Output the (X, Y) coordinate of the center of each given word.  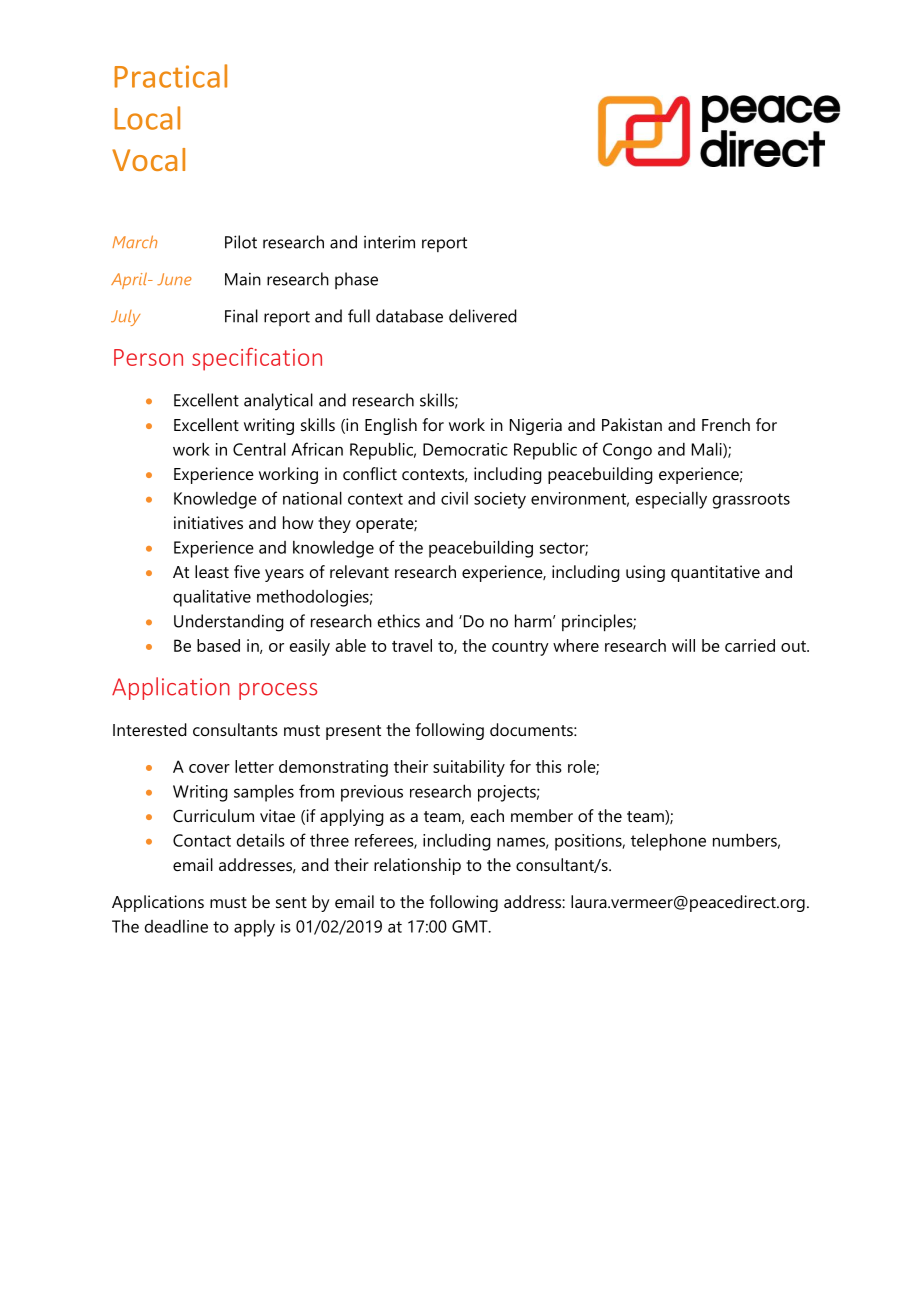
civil (454, 498)
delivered (483, 316)
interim (389, 242)
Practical (171, 76)
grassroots (751, 501)
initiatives (208, 522)
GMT (471, 926)
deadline (176, 926)
